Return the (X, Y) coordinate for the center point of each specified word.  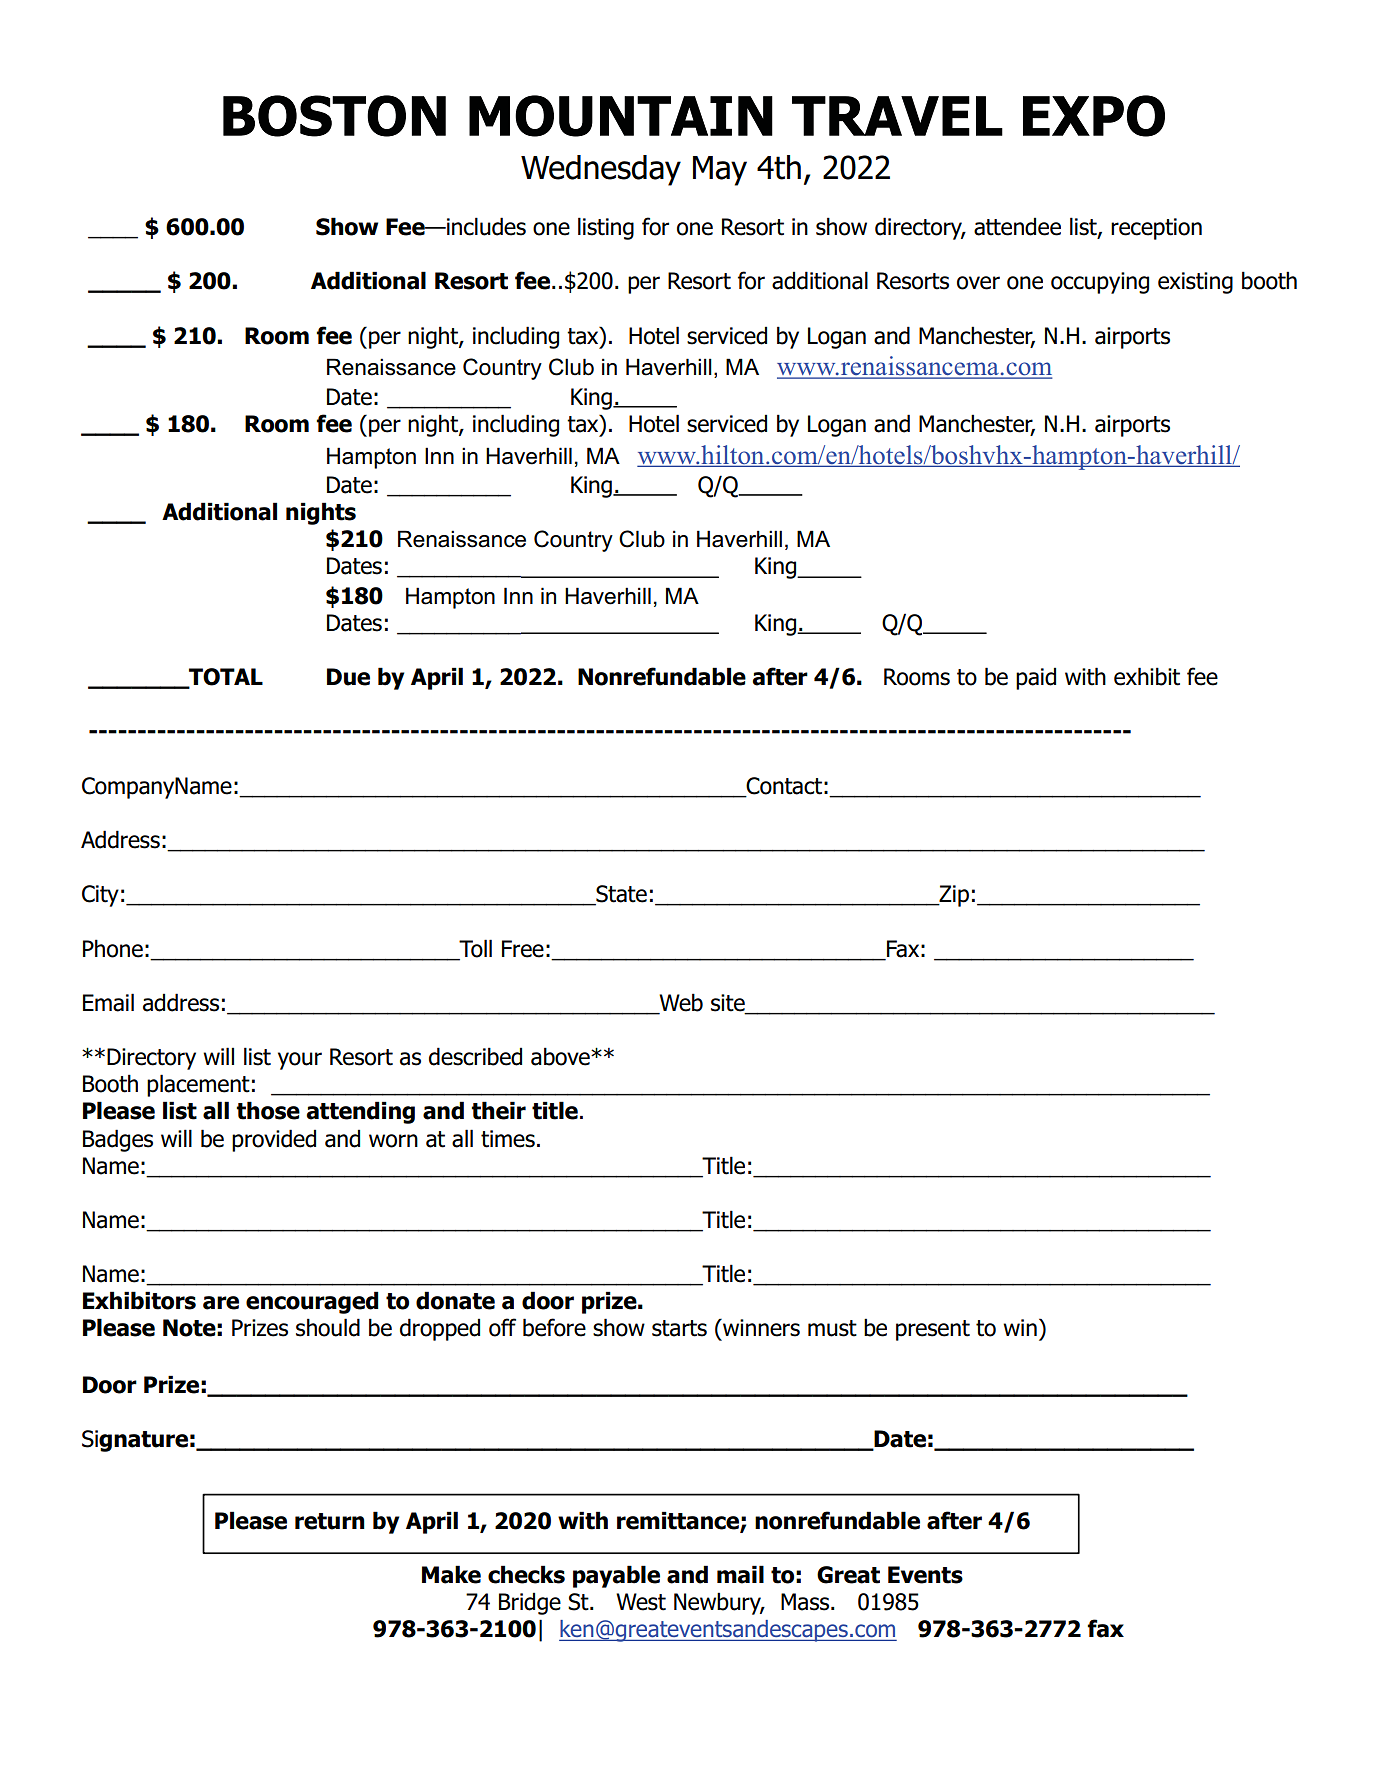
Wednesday (601, 170)
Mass (806, 1602)
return (330, 1521)
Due (348, 677)
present (933, 1330)
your (300, 1061)
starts (679, 1328)
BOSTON (334, 116)
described (475, 1056)
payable (616, 1576)
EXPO (1094, 116)
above (561, 1056)
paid (1036, 678)
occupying (1100, 283)
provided (274, 1140)
